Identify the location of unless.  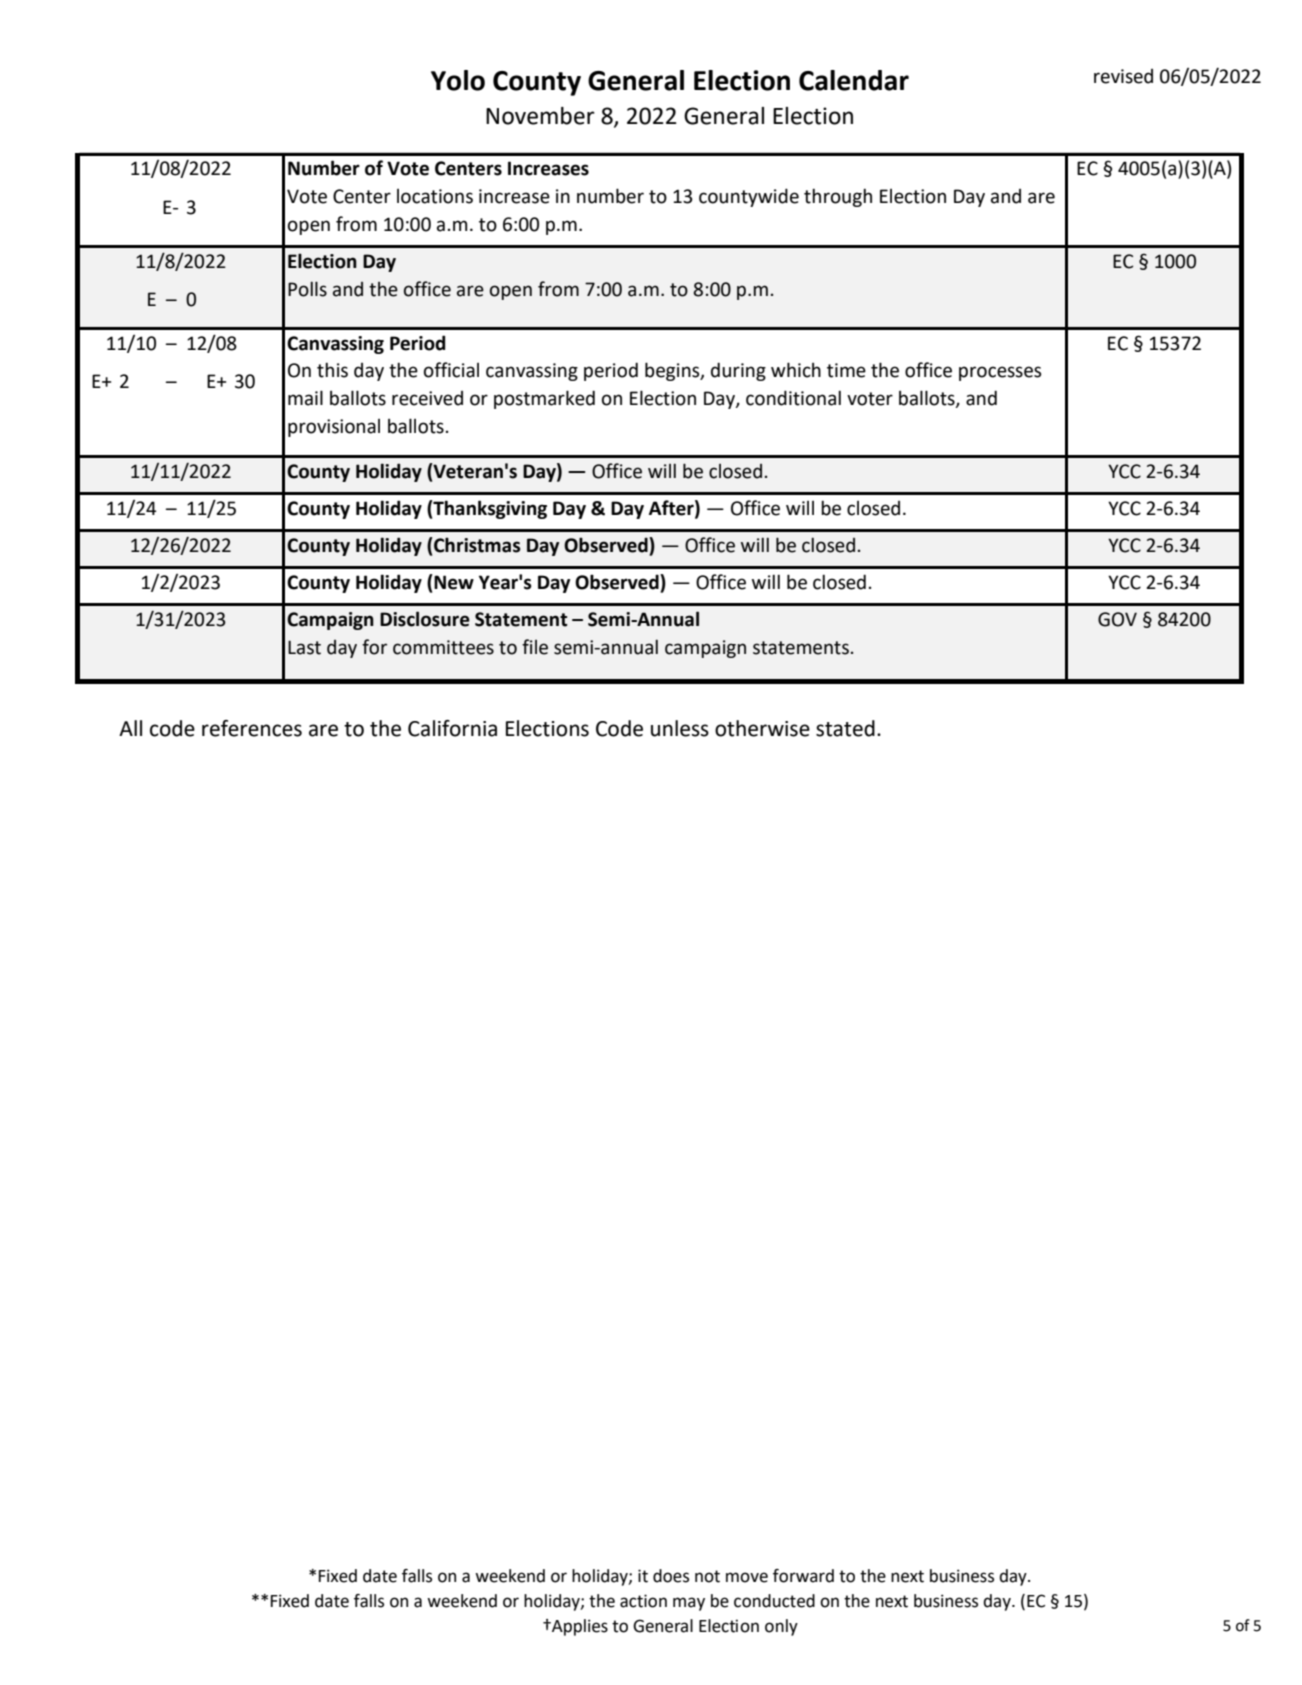
(680, 728).
